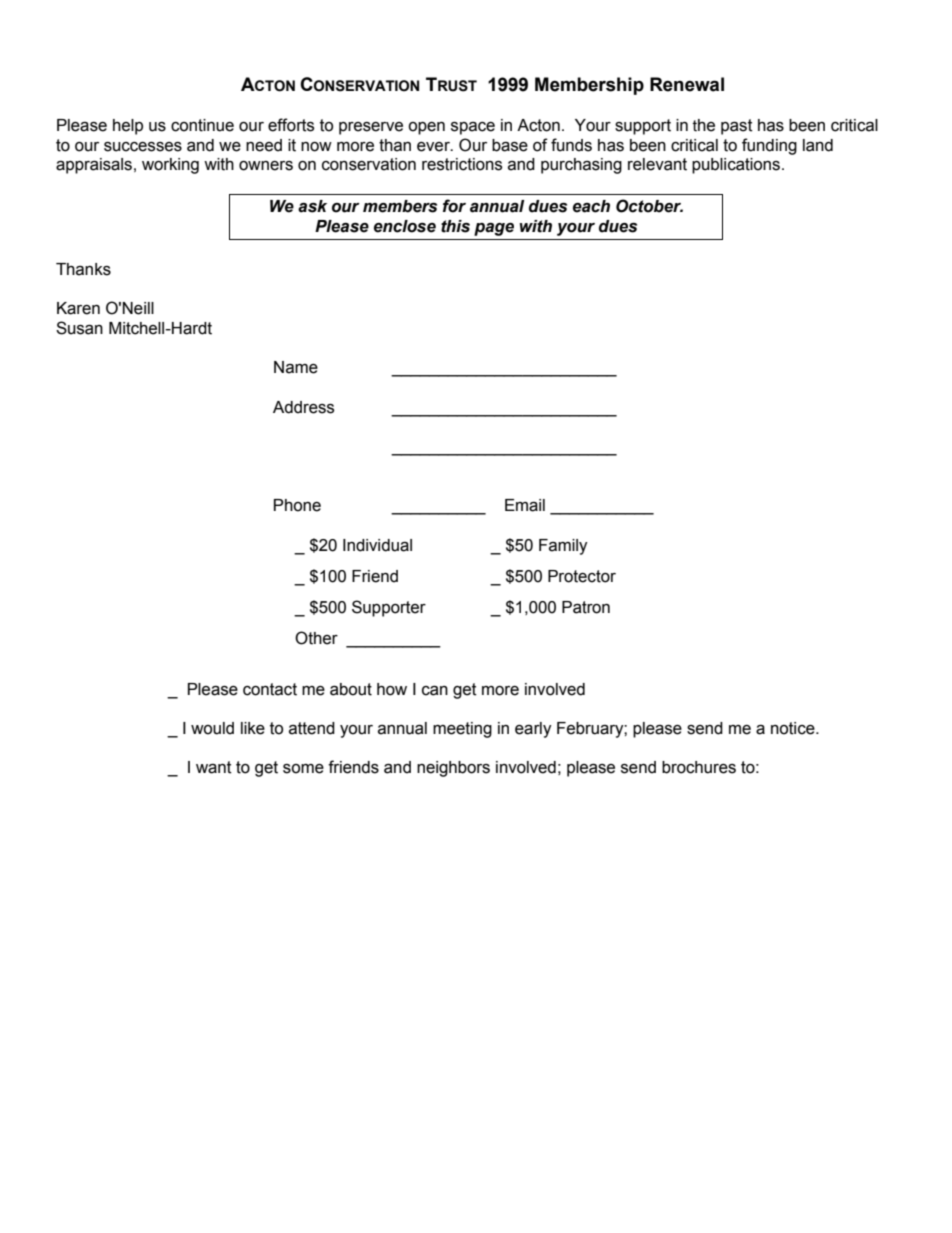 The height and width of the screenshot is (1233, 952). I want to click on Address, so click(303, 407).
